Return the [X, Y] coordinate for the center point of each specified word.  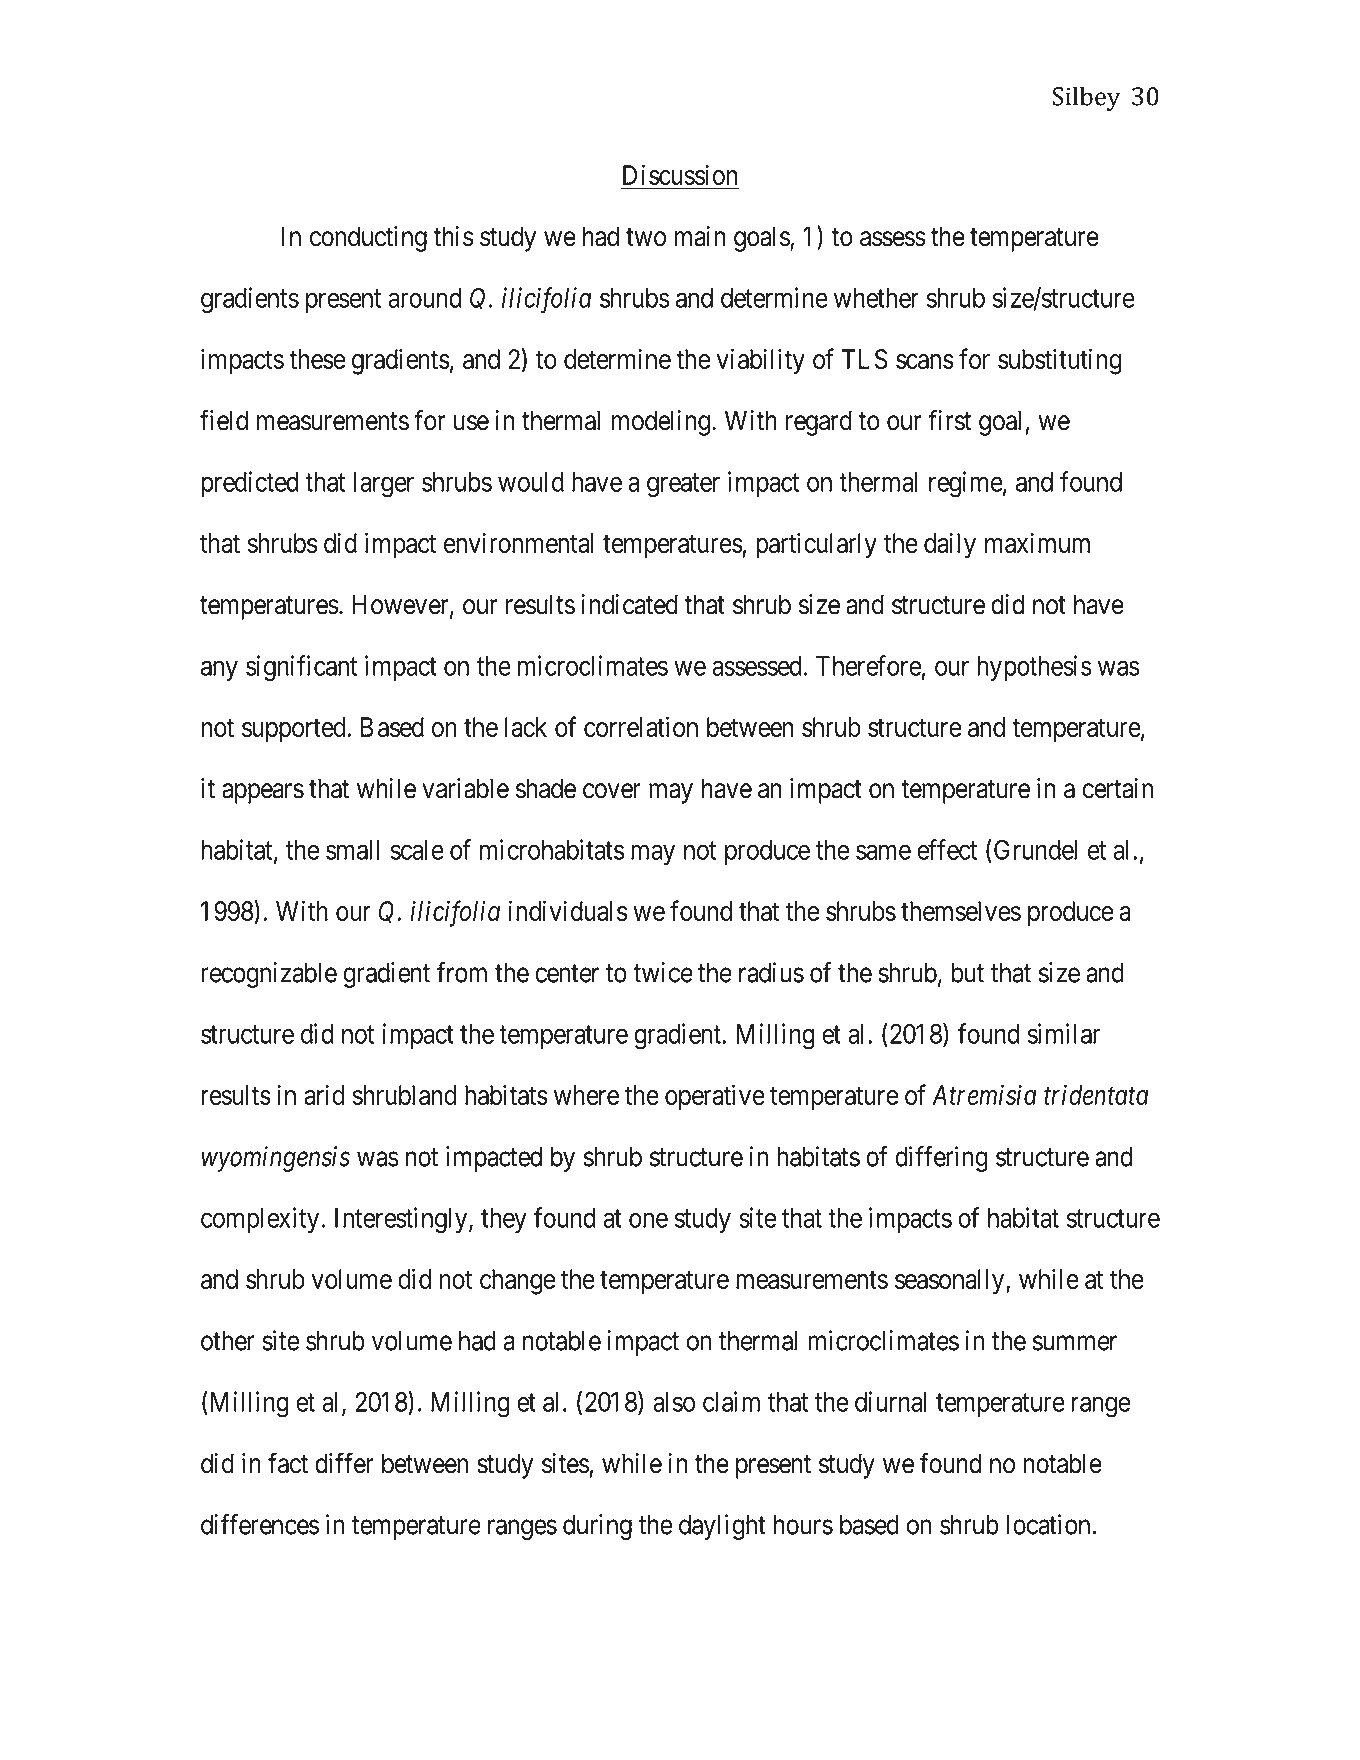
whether [876, 298]
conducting [368, 239]
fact [288, 1463]
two [646, 237]
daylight [722, 1527]
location [1048, 1524]
